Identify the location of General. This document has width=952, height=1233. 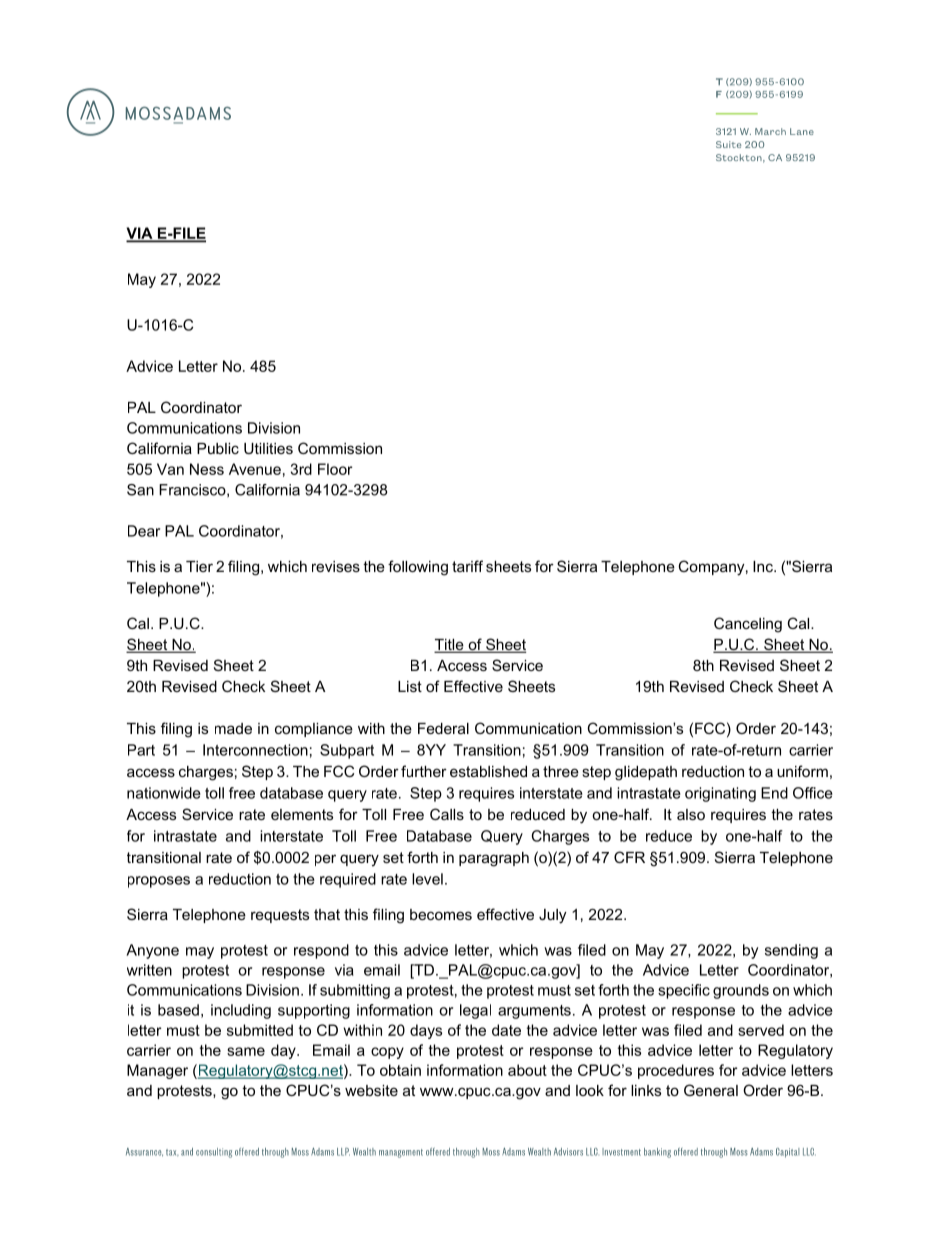
(711, 1090).
